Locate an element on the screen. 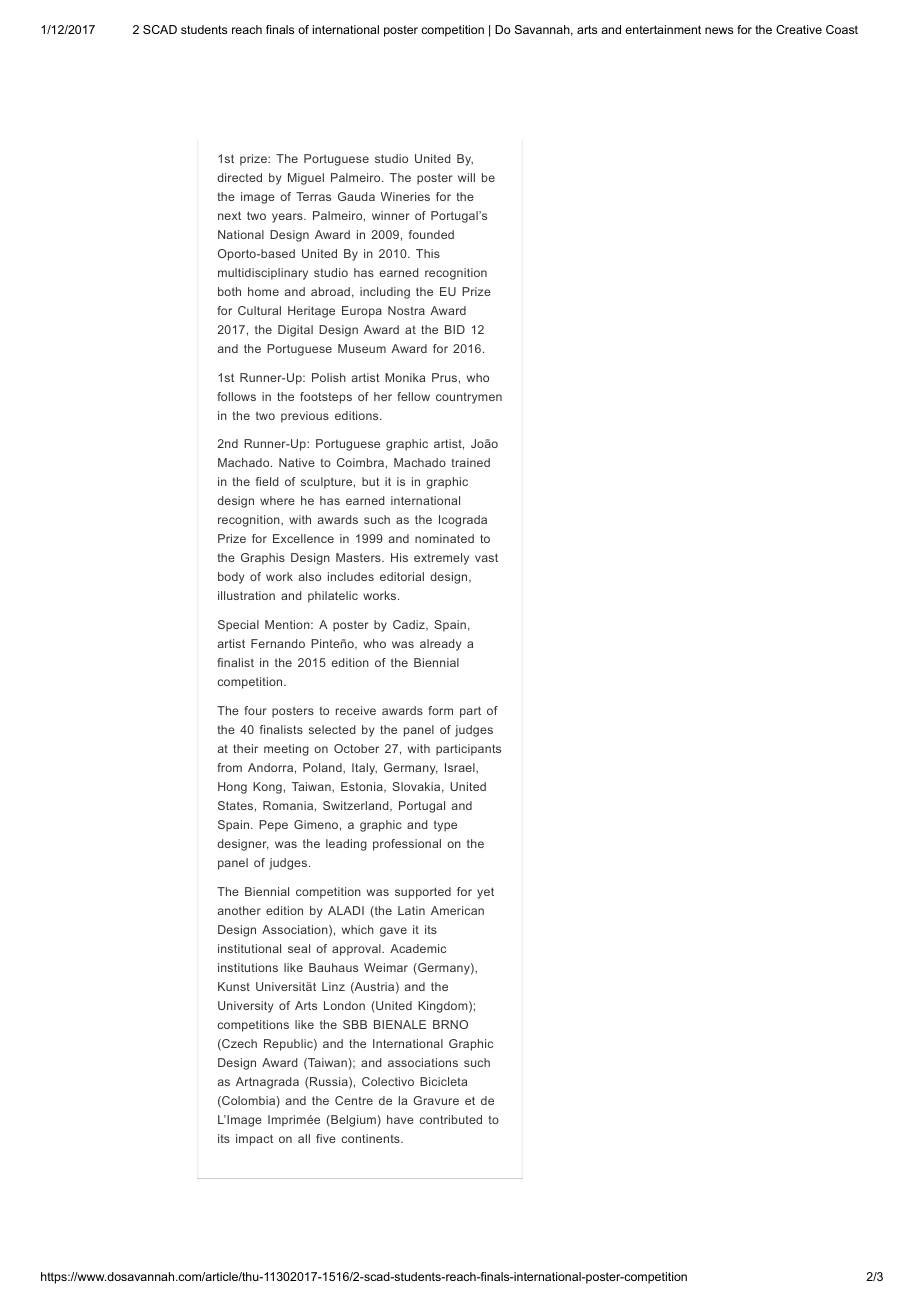 The height and width of the screenshot is (1308, 924). Miguel is located at coordinates (306, 179).
